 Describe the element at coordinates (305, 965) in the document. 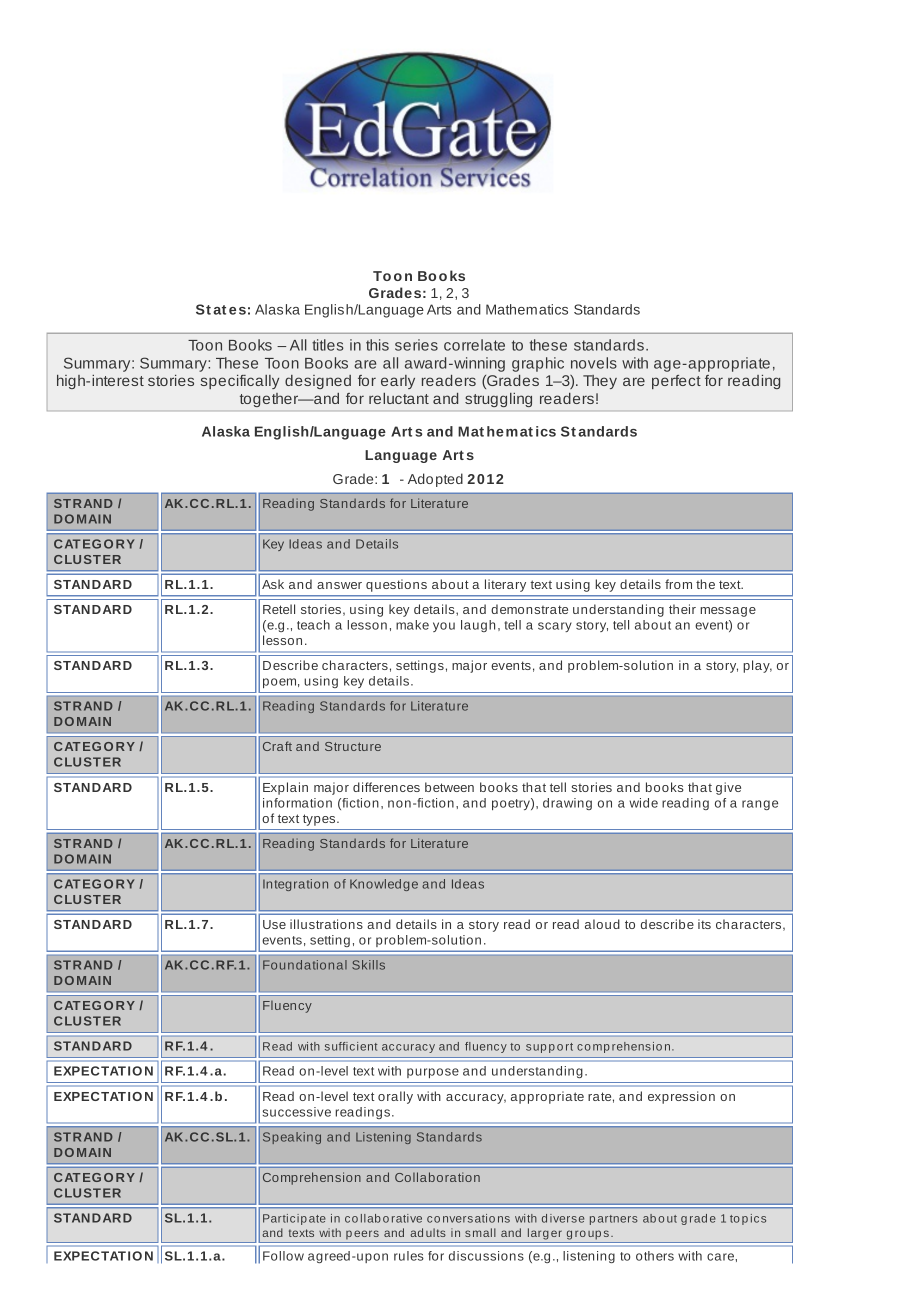

I see `Foundational` at that location.
